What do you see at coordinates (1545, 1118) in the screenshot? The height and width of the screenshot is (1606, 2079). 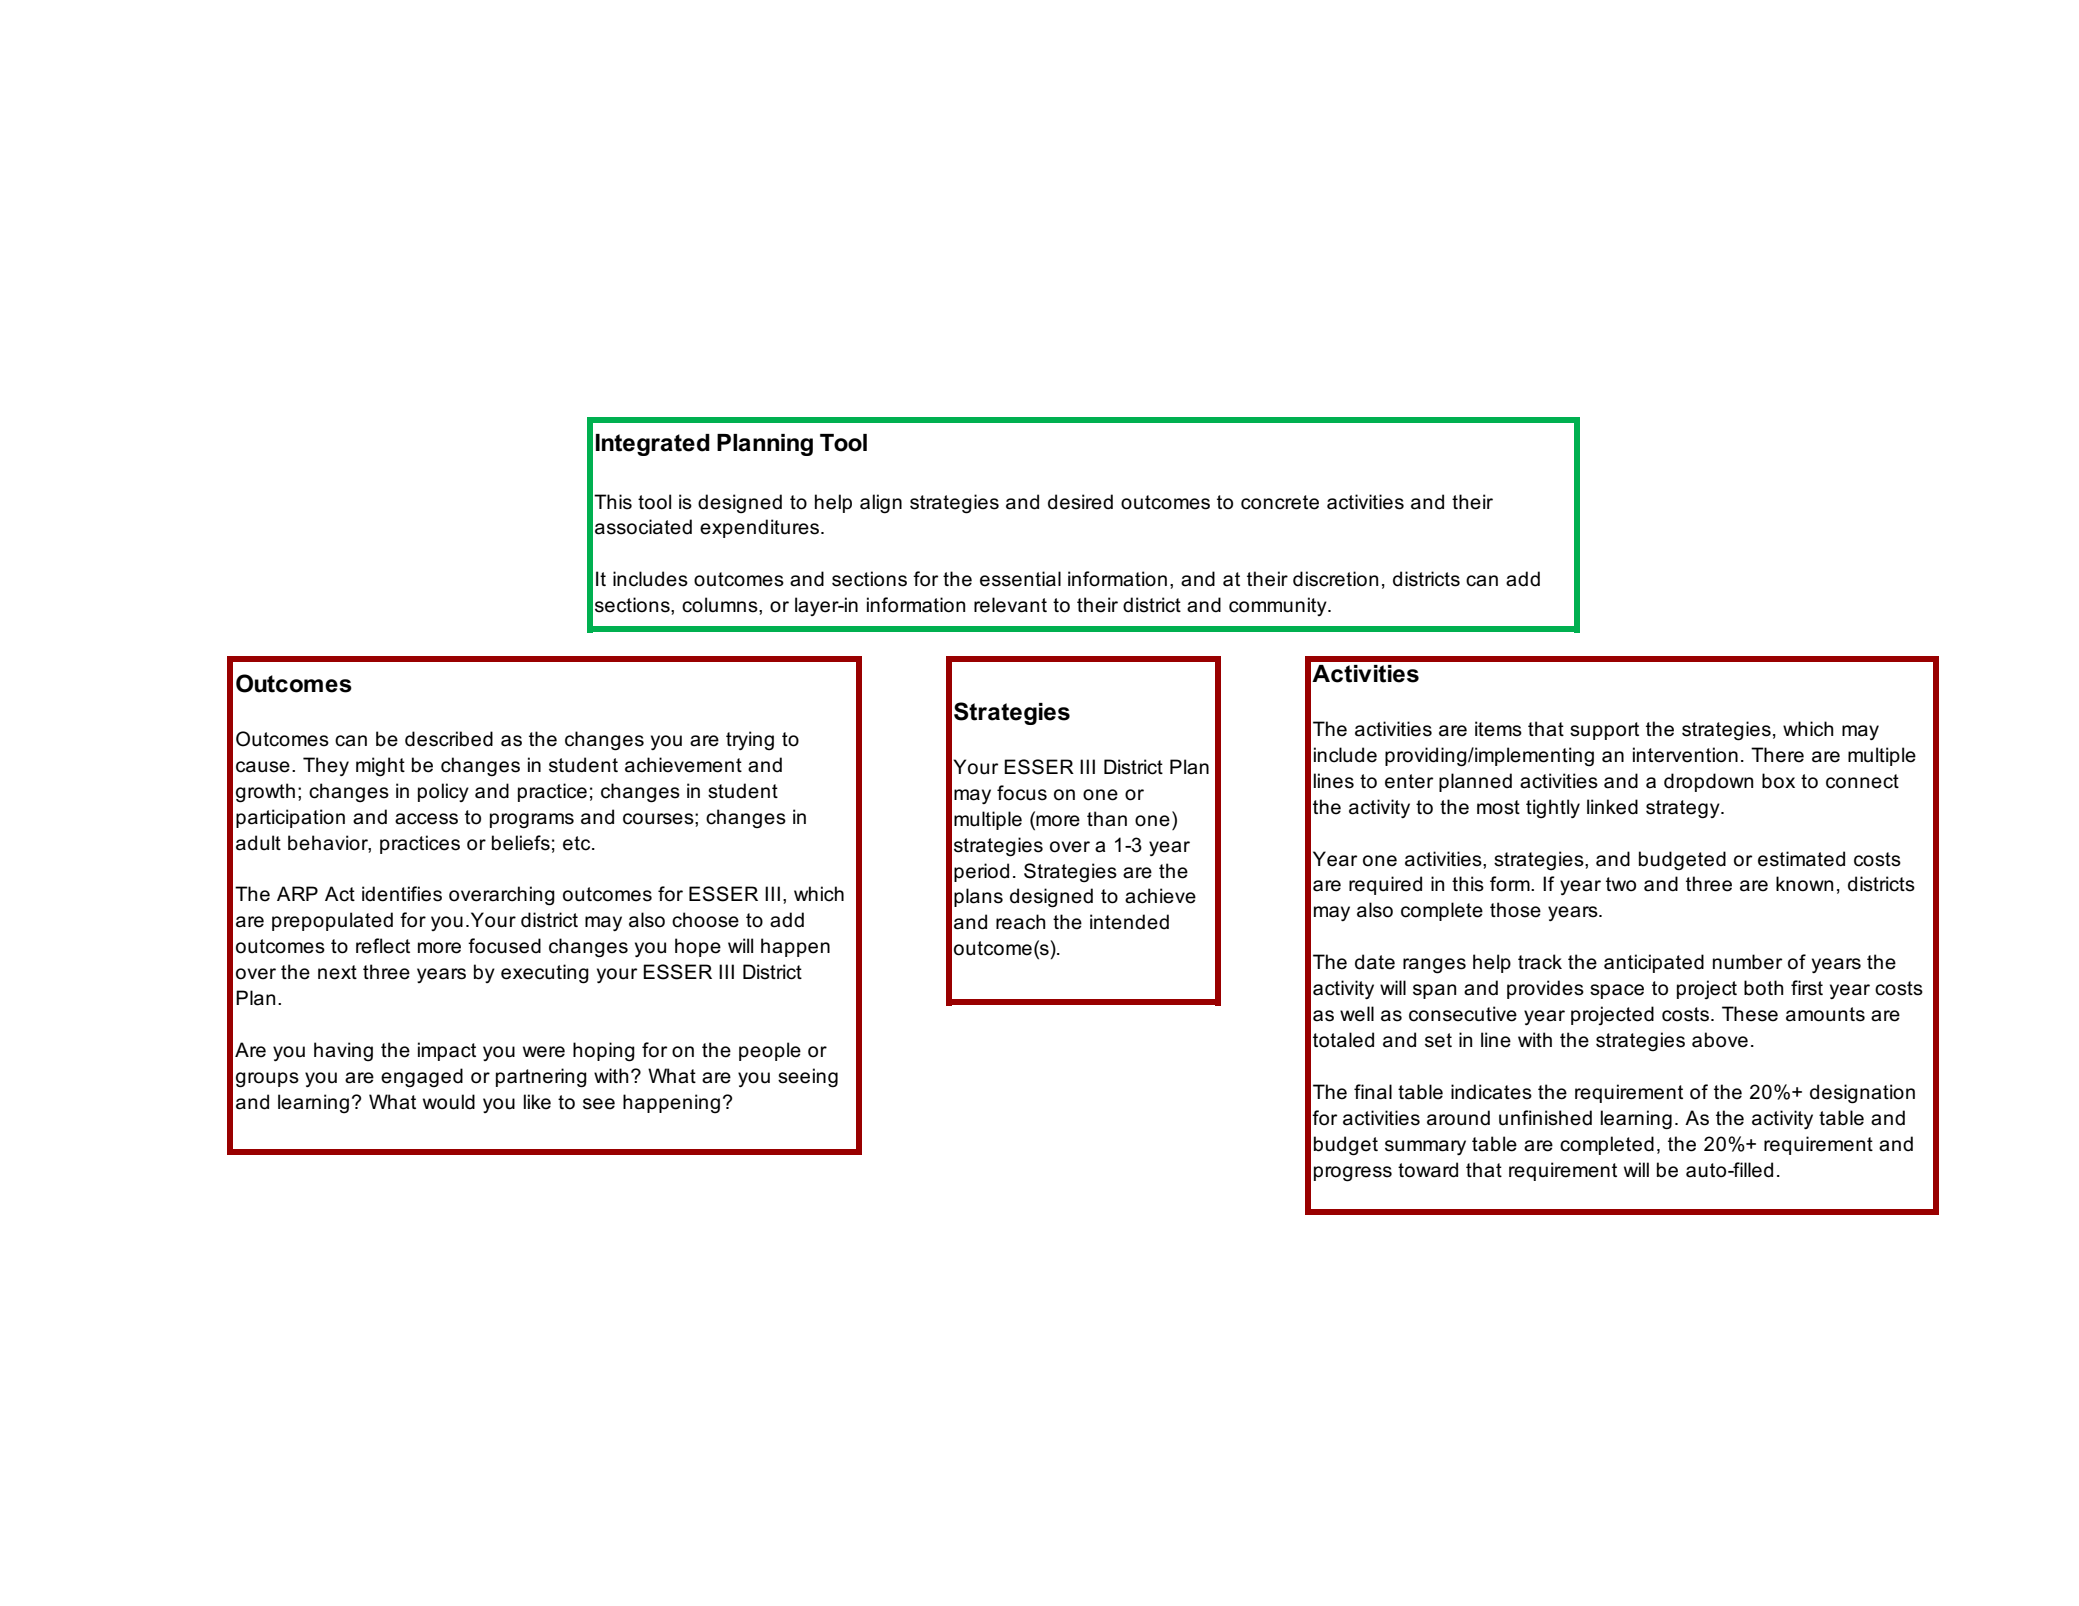 I see `unfinished` at bounding box center [1545, 1118].
